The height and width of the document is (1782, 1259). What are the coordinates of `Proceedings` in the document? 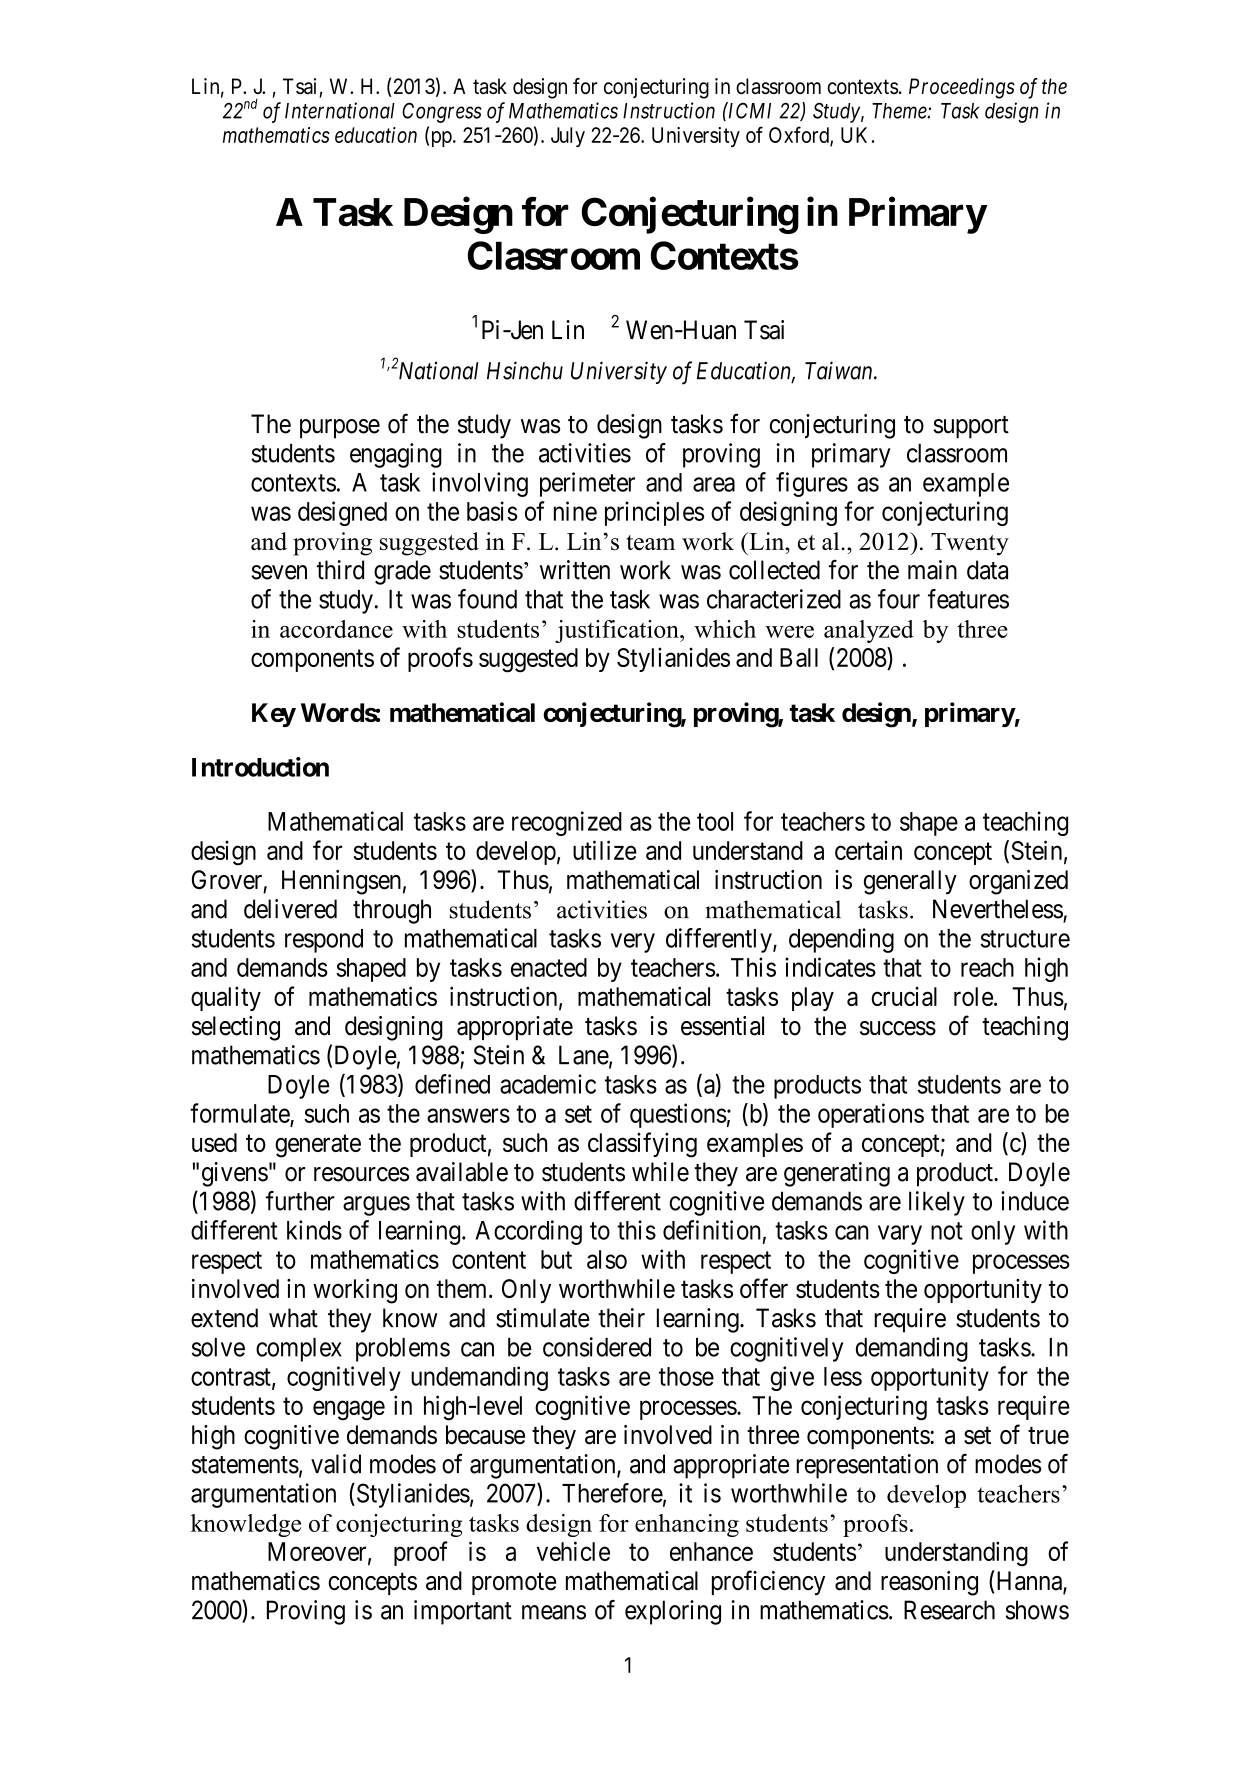 It's located at (962, 88).
